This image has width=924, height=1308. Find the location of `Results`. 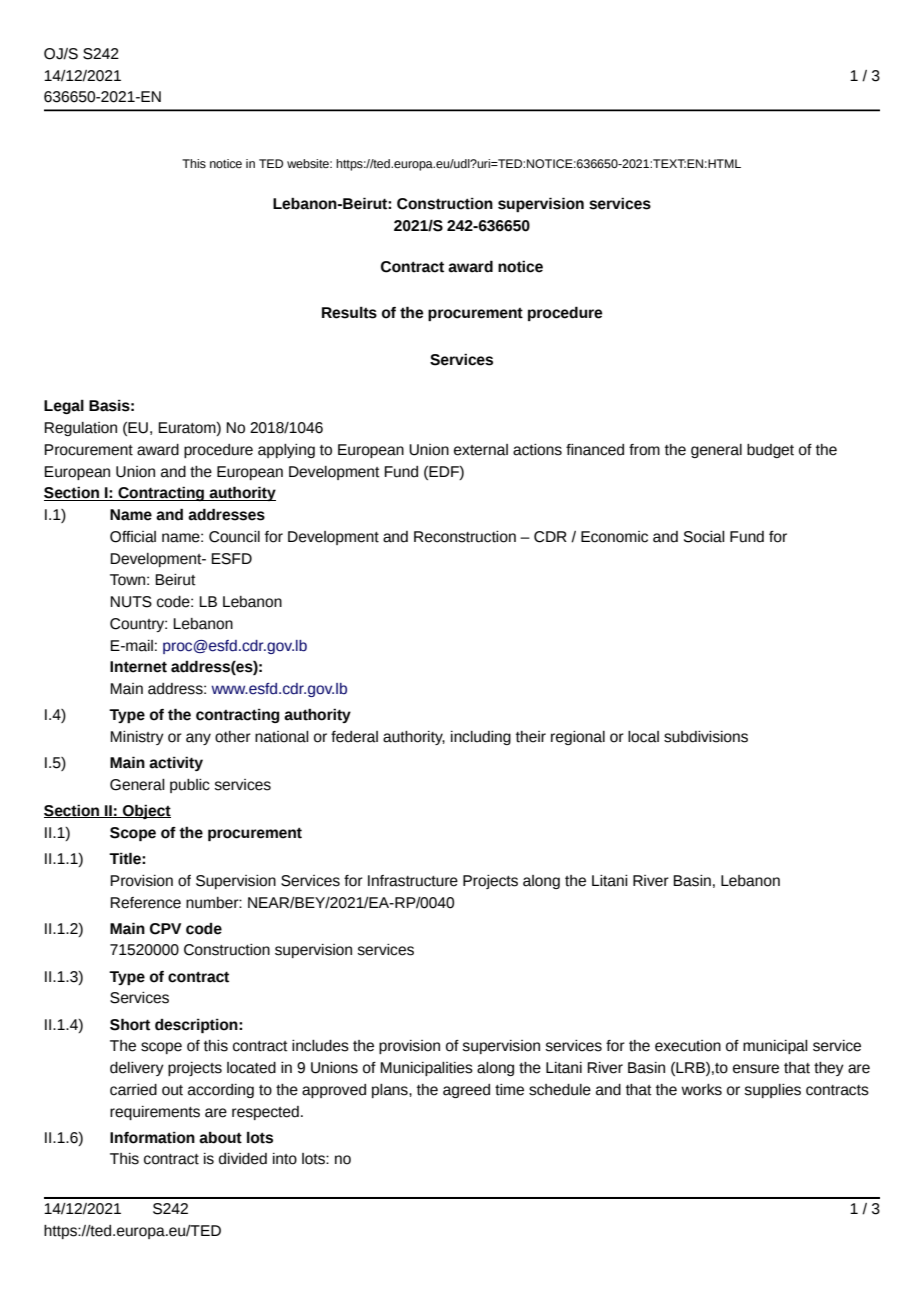

Results is located at coordinates (349, 313).
